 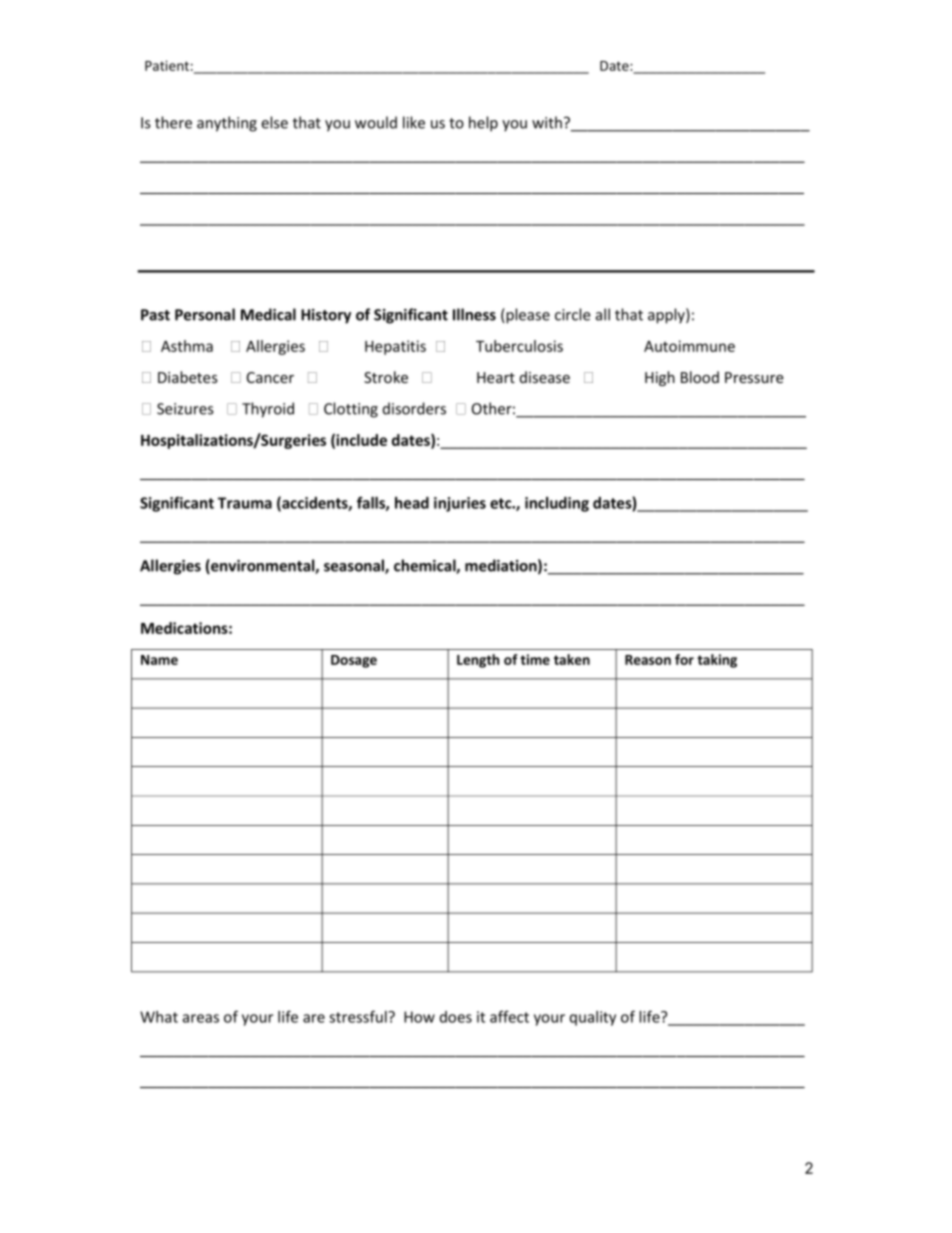 I want to click on anything, so click(x=227, y=124).
